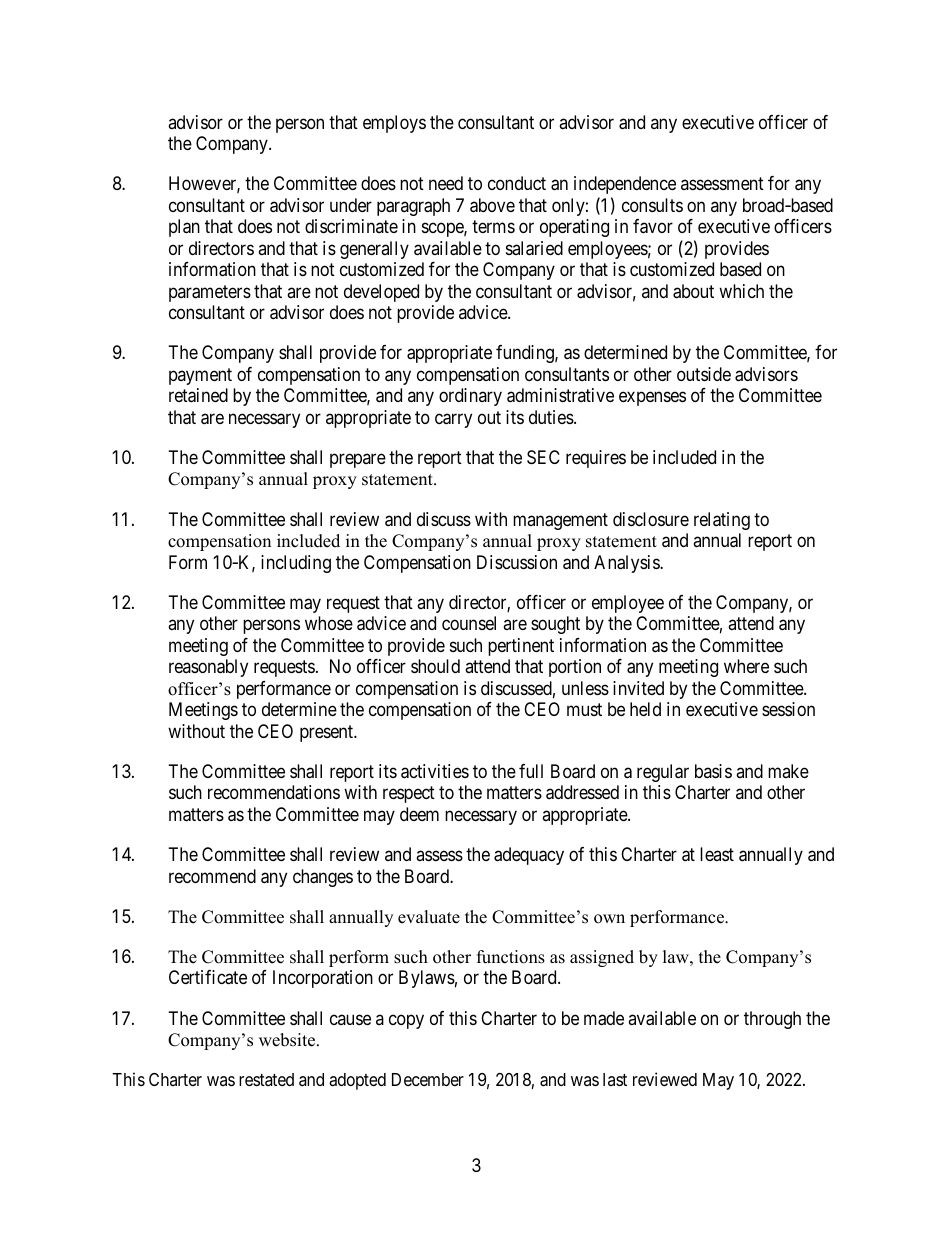  Describe the element at coordinates (652, 205) in the screenshot. I see `consults` at that location.
